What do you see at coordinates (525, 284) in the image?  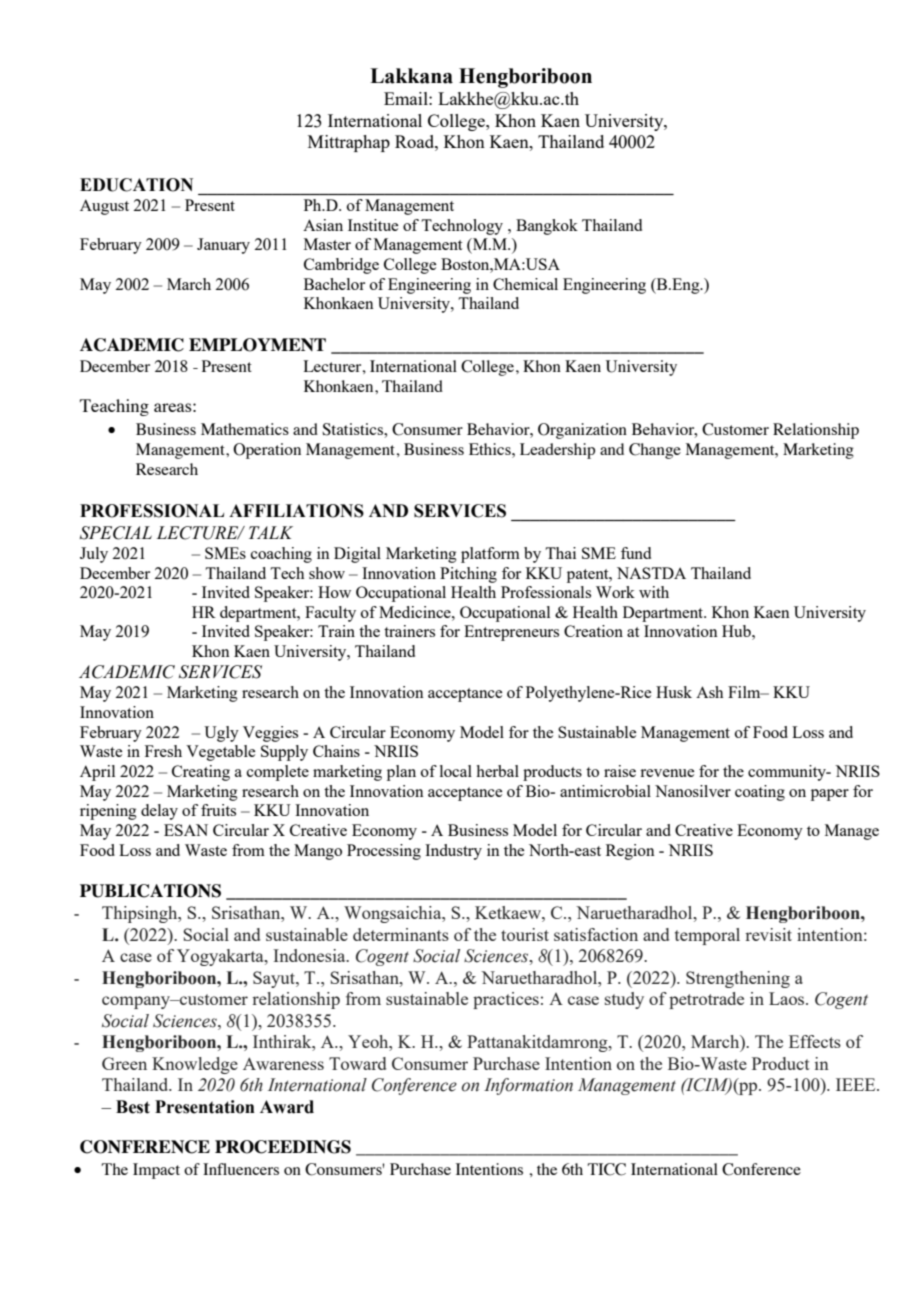 I see `Chemical` at bounding box center [525, 284].
